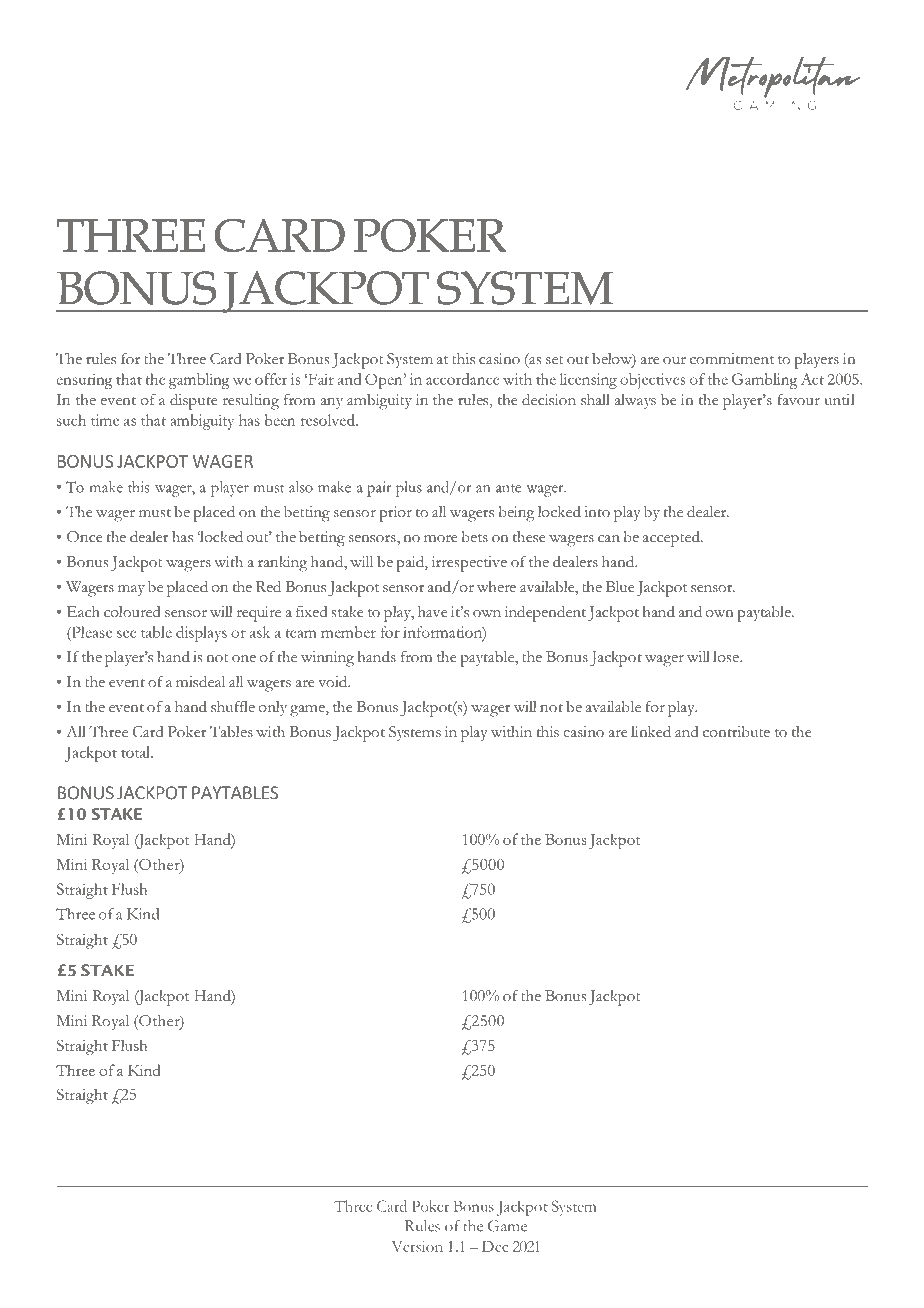  I want to click on Version, so click(417, 1246).
